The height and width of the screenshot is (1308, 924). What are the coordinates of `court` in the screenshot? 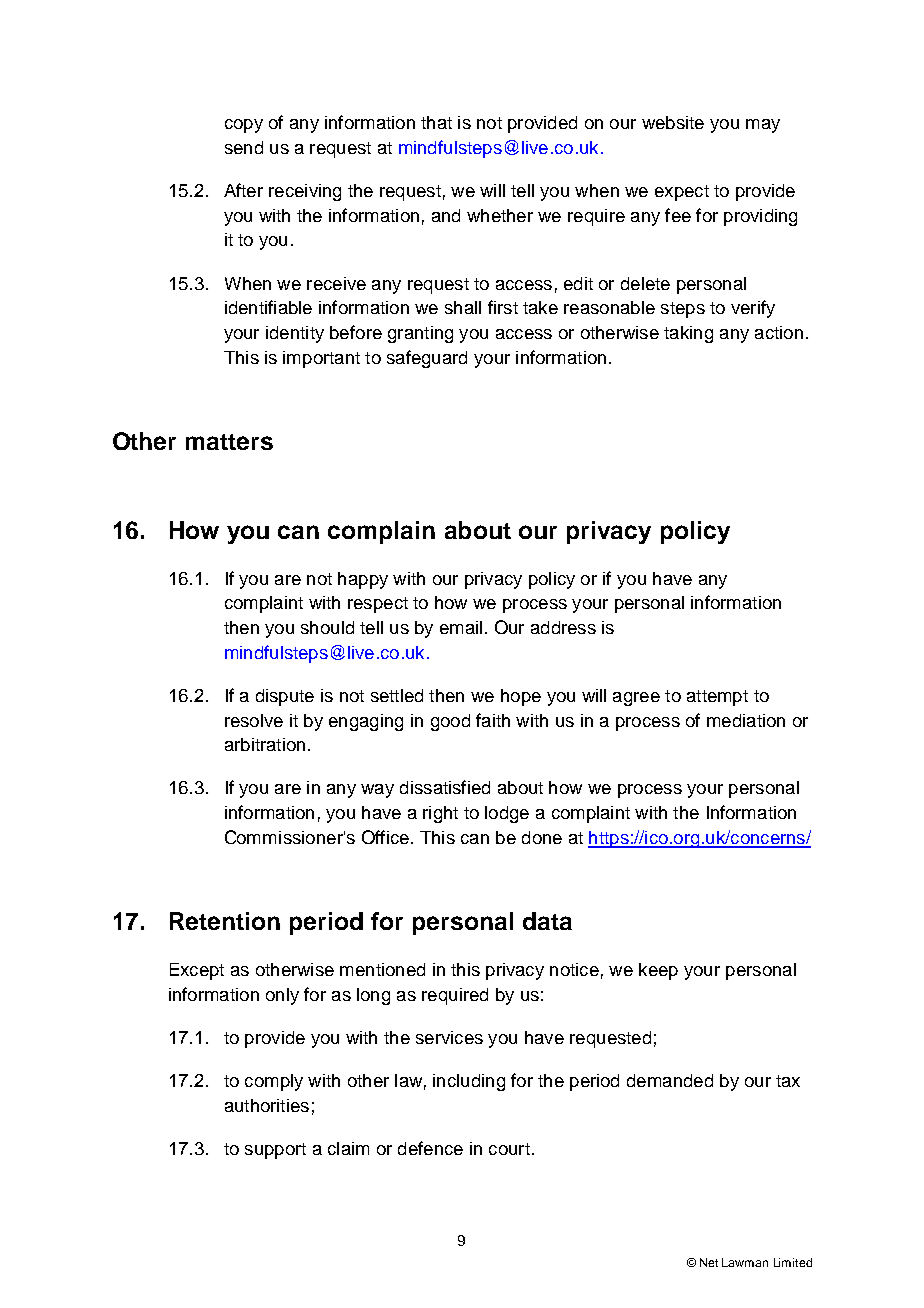 It's located at (509, 1149).
